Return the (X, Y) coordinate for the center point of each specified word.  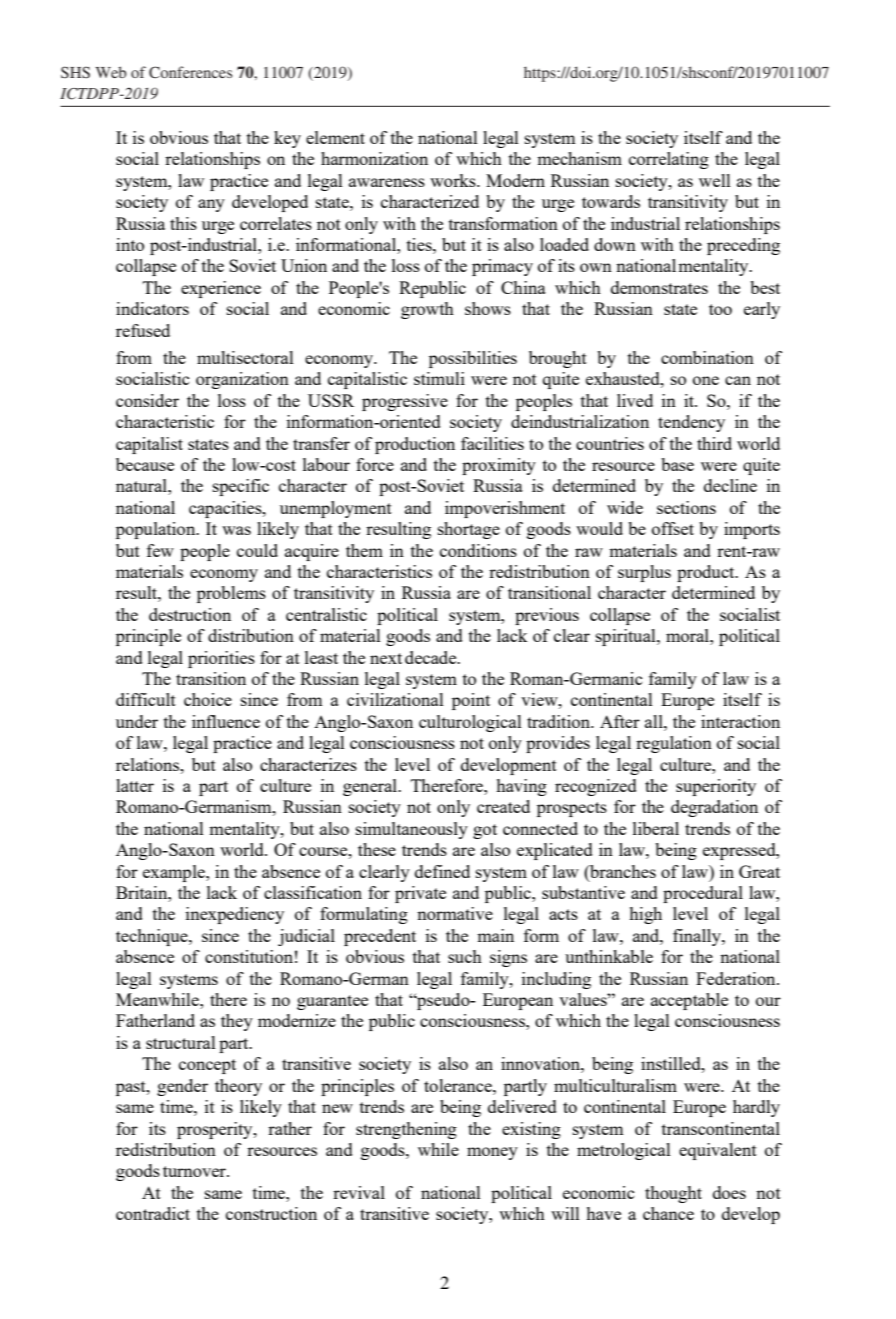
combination (707, 357)
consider (147, 400)
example (175, 873)
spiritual (627, 637)
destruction (190, 614)
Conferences (190, 72)
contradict (153, 1213)
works (454, 180)
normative (455, 913)
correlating (669, 160)
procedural (703, 894)
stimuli (439, 378)
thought (673, 1194)
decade (432, 657)
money (492, 1153)
